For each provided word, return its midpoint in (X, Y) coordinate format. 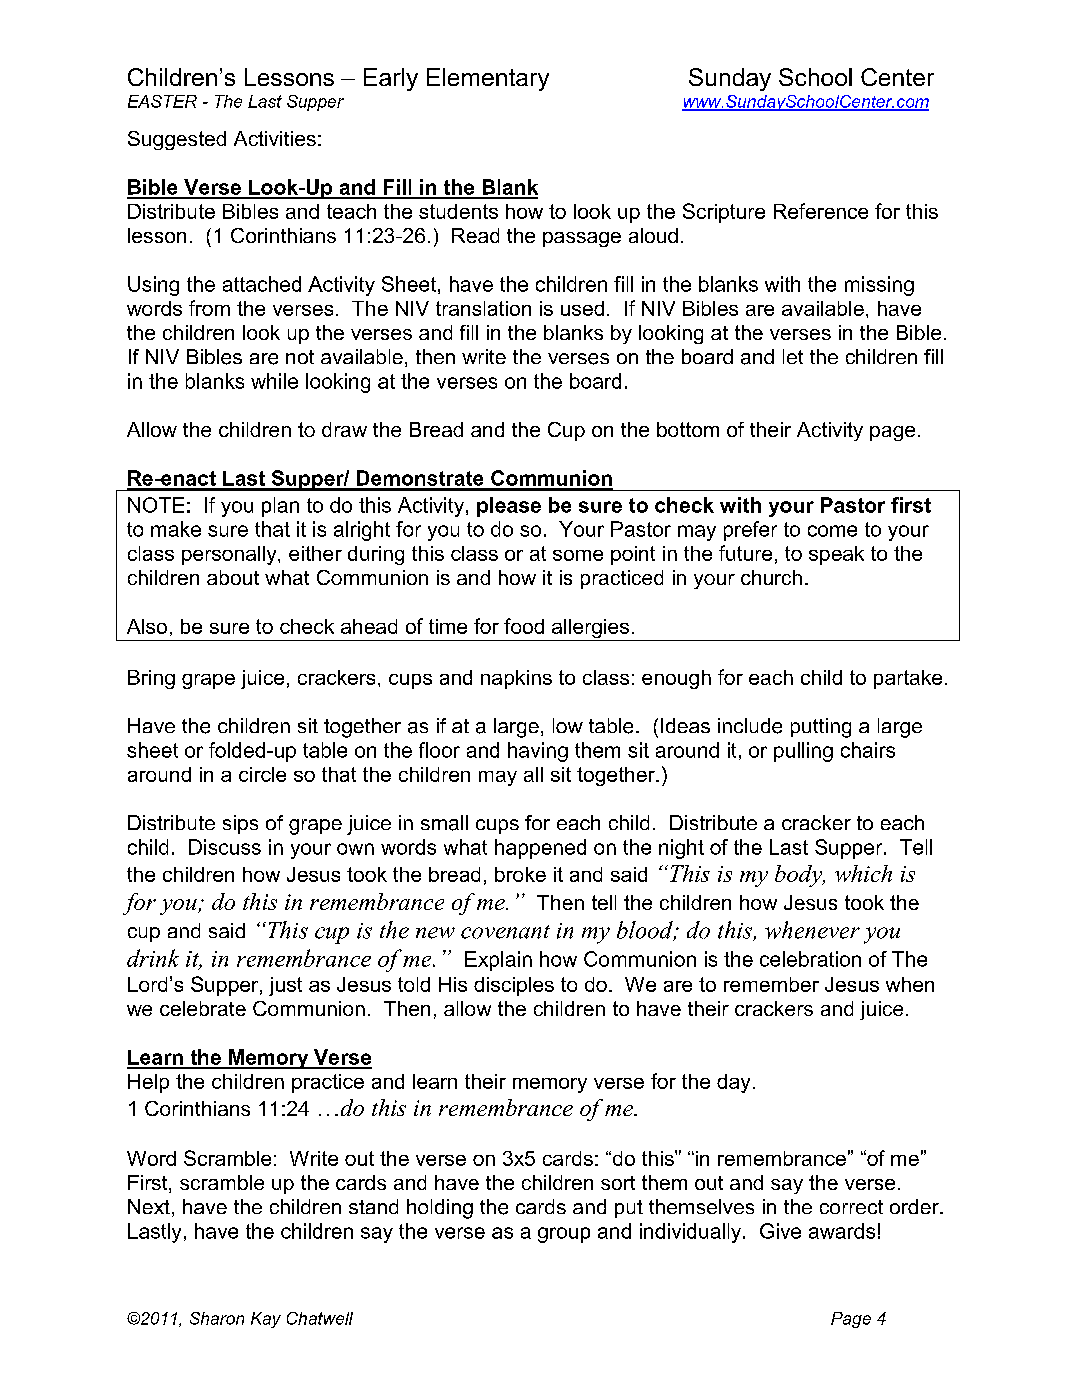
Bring (151, 679)
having (538, 752)
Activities (275, 138)
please (509, 507)
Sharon (217, 1318)
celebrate (203, 1008)
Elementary (488, 79)
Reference (821, 211)
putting (821, 728)
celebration (810, 959)
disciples (514, 986)
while (274, 381)
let (793, 356)
